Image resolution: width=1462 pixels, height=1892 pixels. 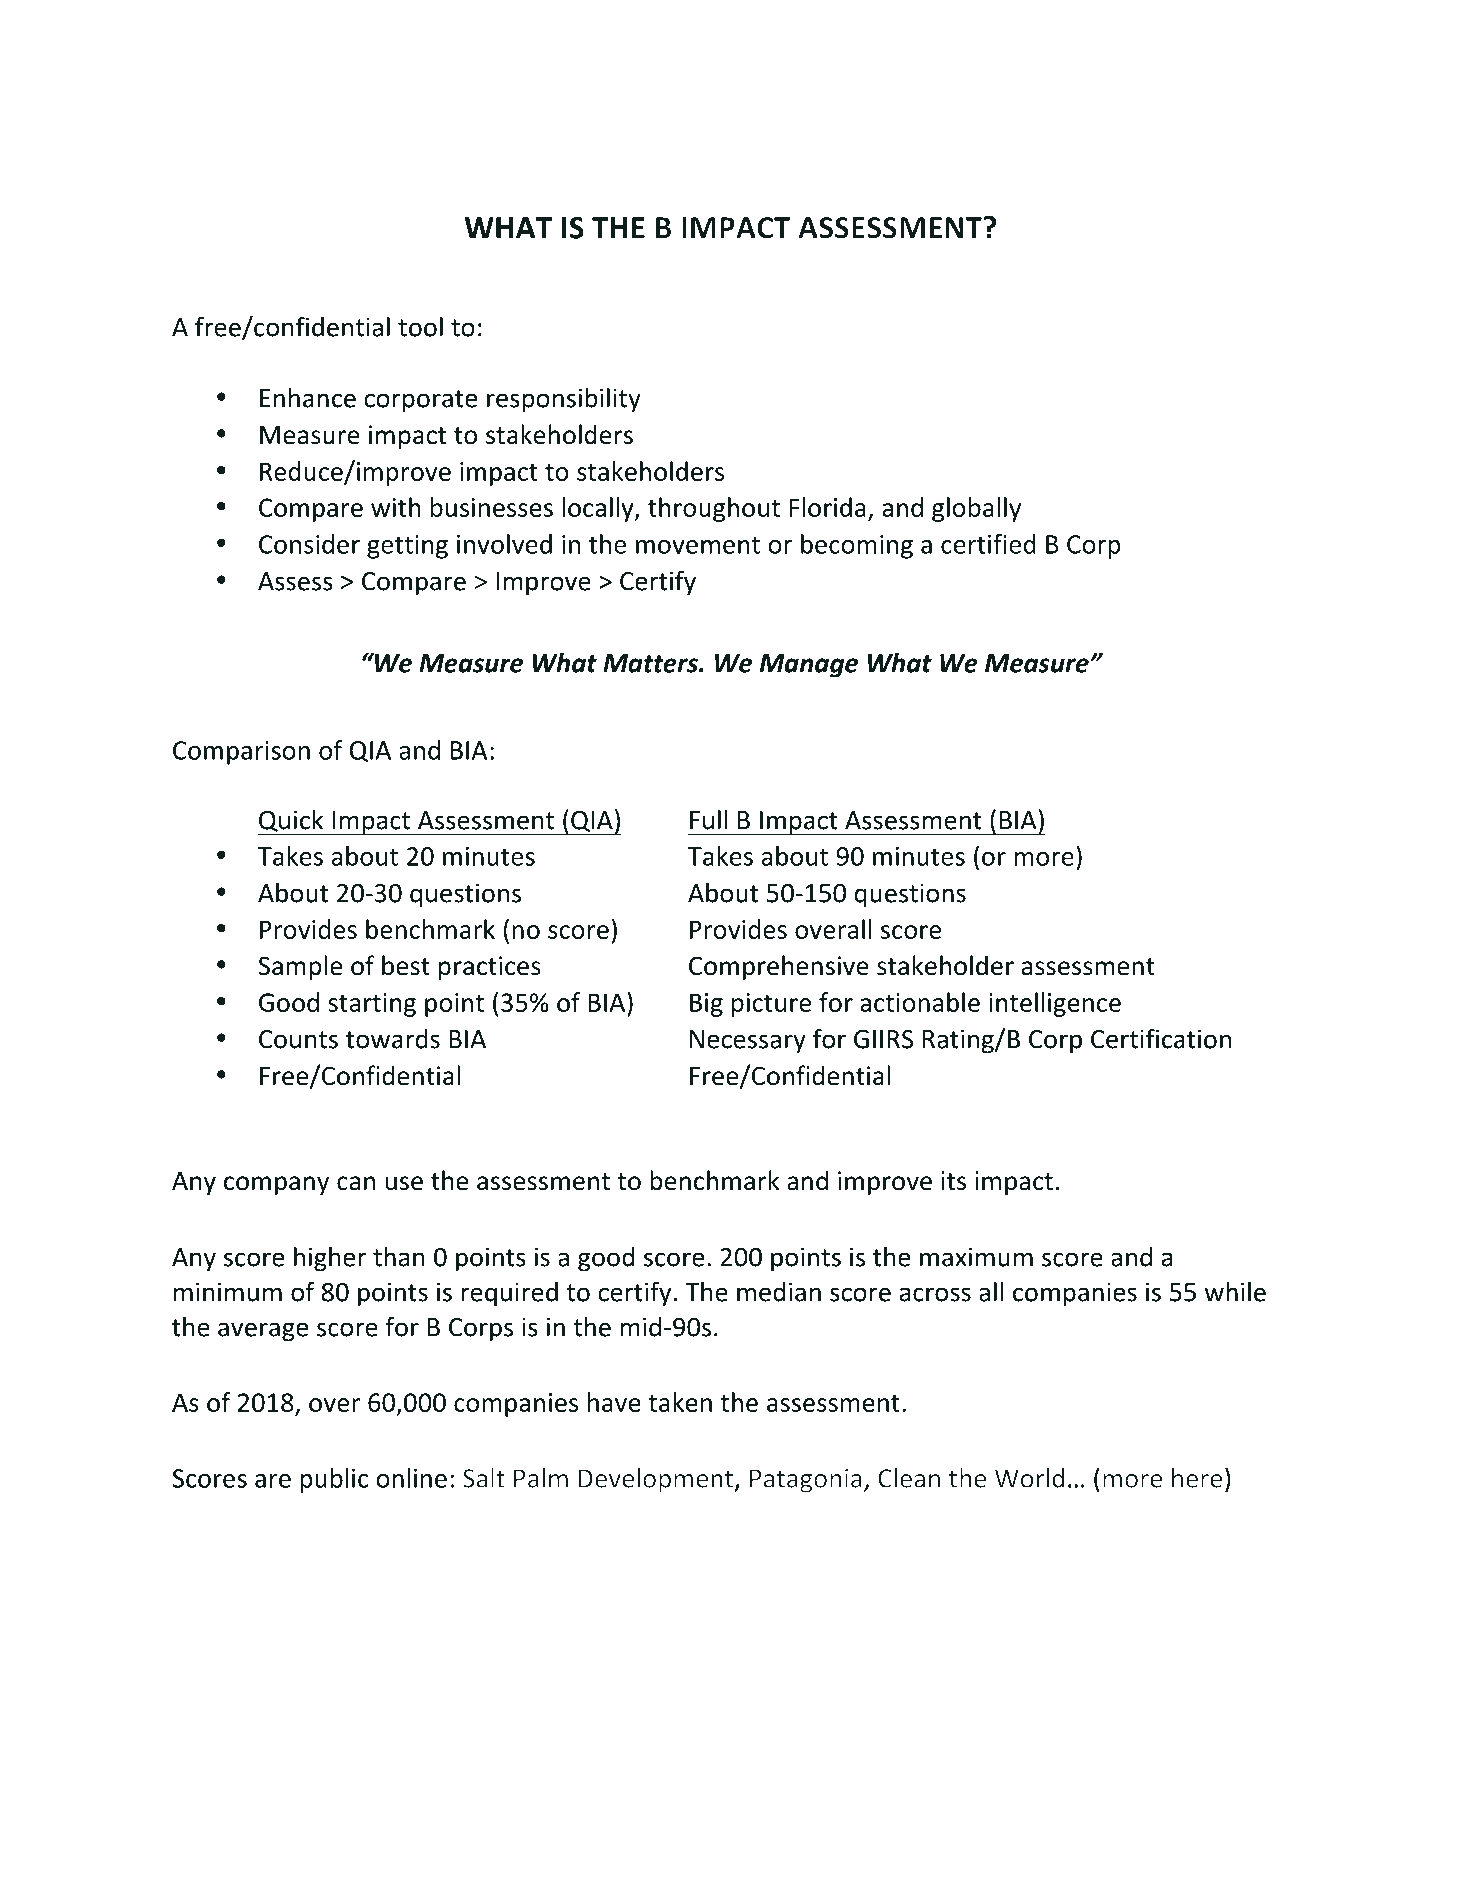 What do you see at coordinates (393, 1039) in the document?
I see `towards` at bounding box center [393, 1039].
